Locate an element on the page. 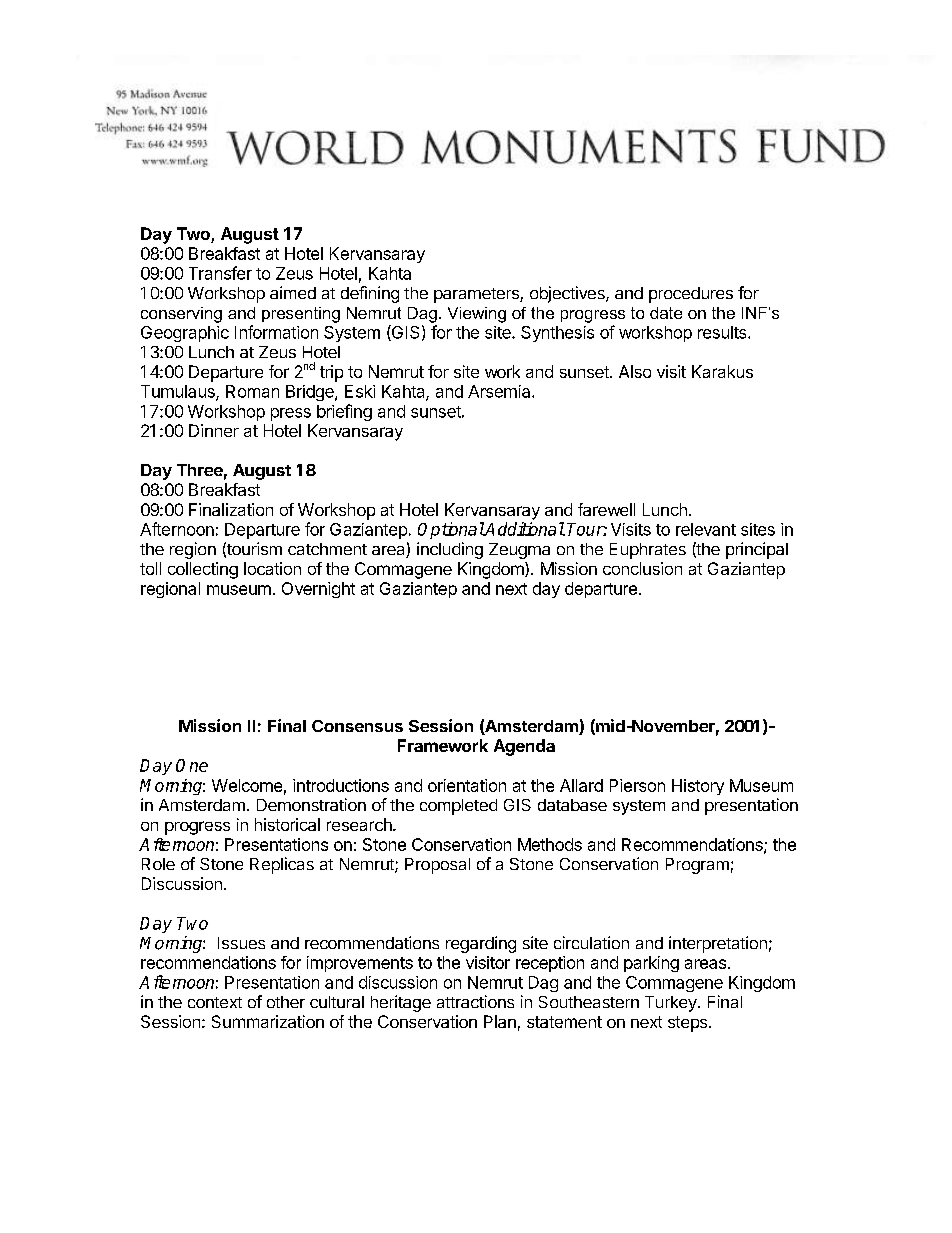 The height and width of the page is (1233, 952). parameters is located at coordinates (477, 295).
